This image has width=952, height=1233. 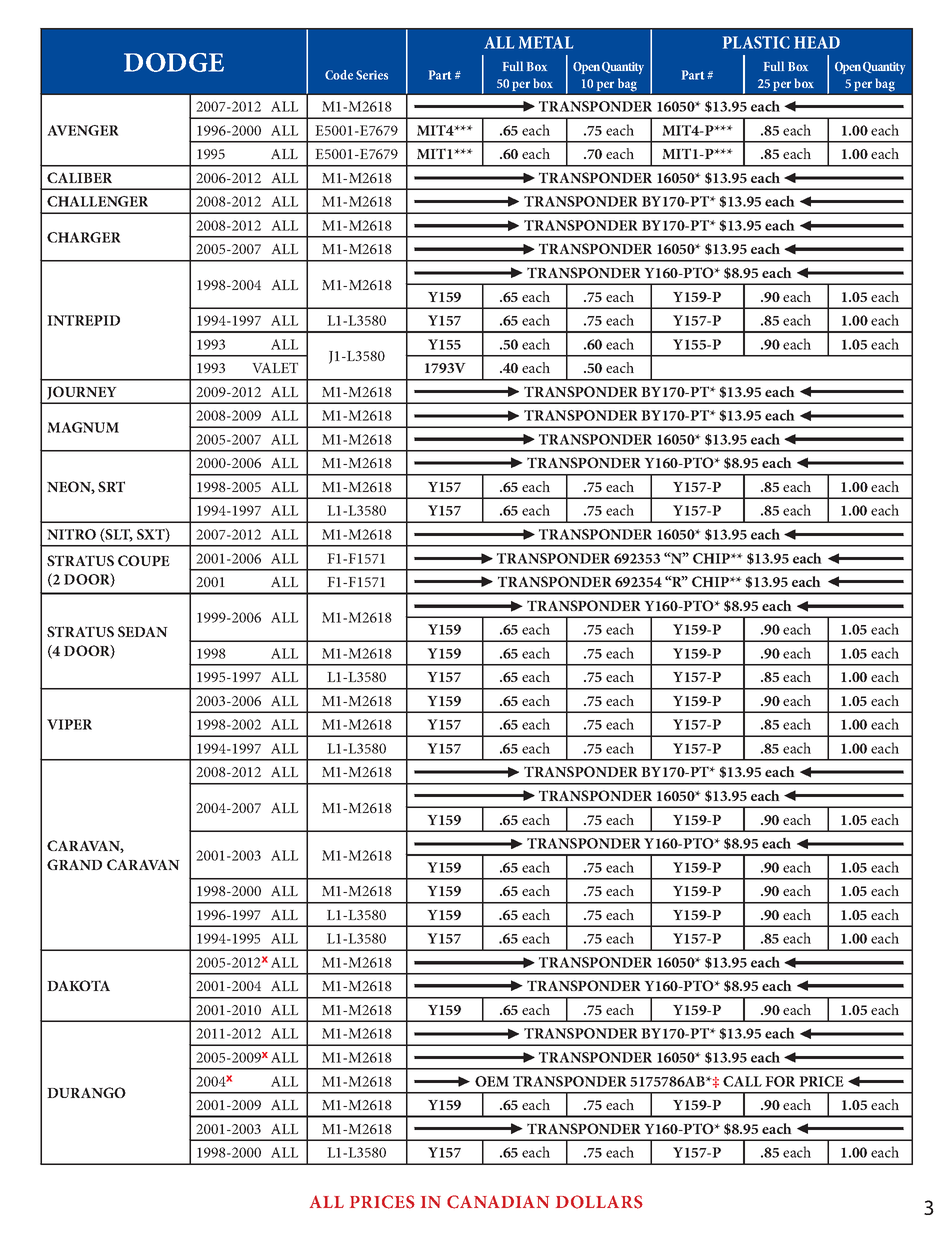 I want to click on DODGE, so click(x=174, y=62).
